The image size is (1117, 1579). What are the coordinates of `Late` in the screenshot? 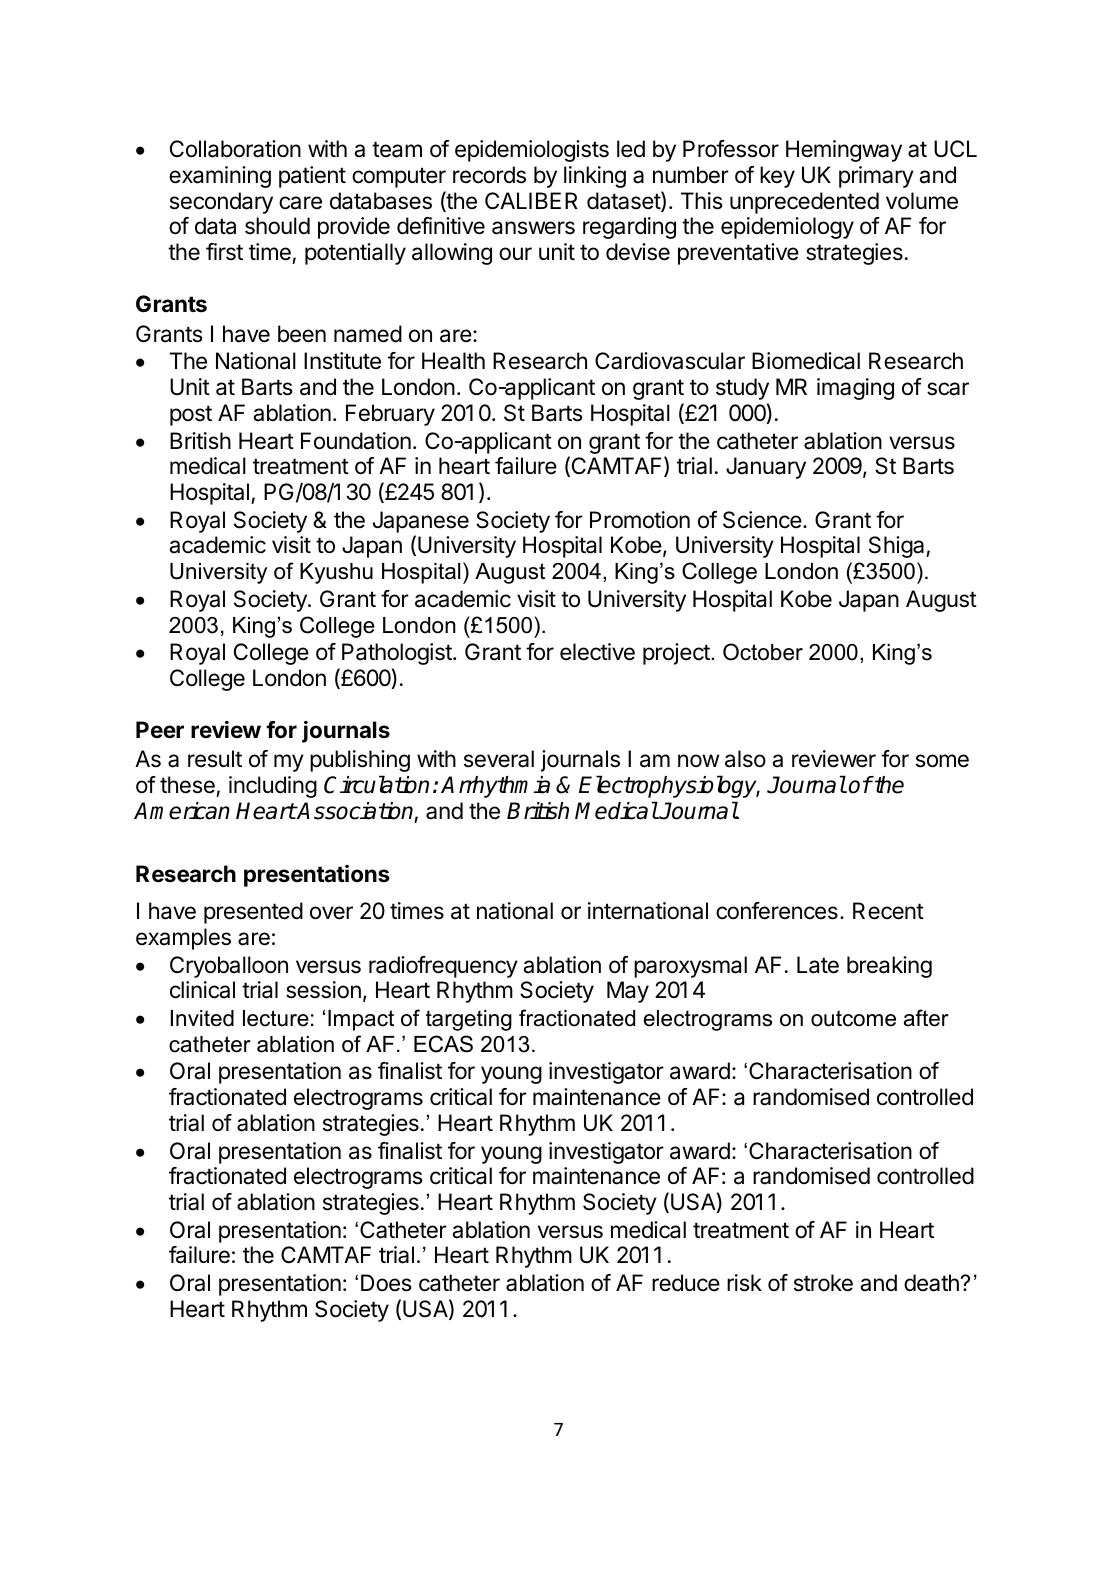 It's located at (818, 965).
